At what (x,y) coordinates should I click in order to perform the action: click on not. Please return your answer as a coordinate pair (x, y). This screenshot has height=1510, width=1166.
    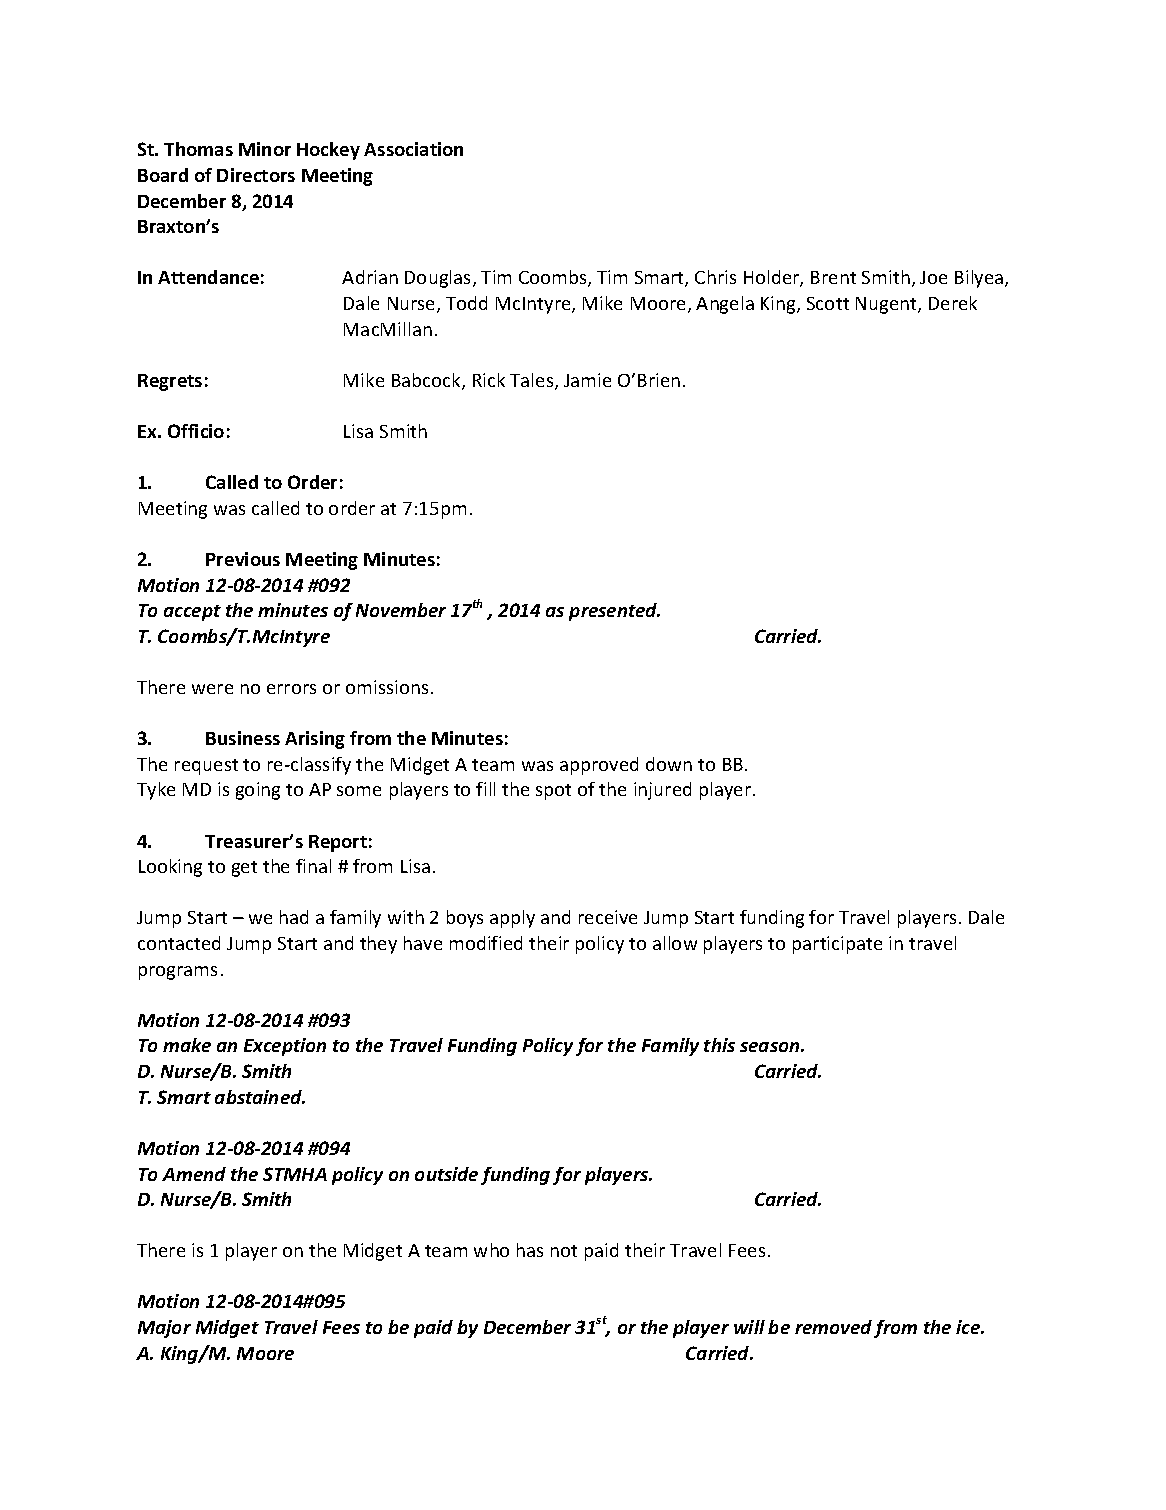
    Looking at the image, I should click on (564, 1251).
